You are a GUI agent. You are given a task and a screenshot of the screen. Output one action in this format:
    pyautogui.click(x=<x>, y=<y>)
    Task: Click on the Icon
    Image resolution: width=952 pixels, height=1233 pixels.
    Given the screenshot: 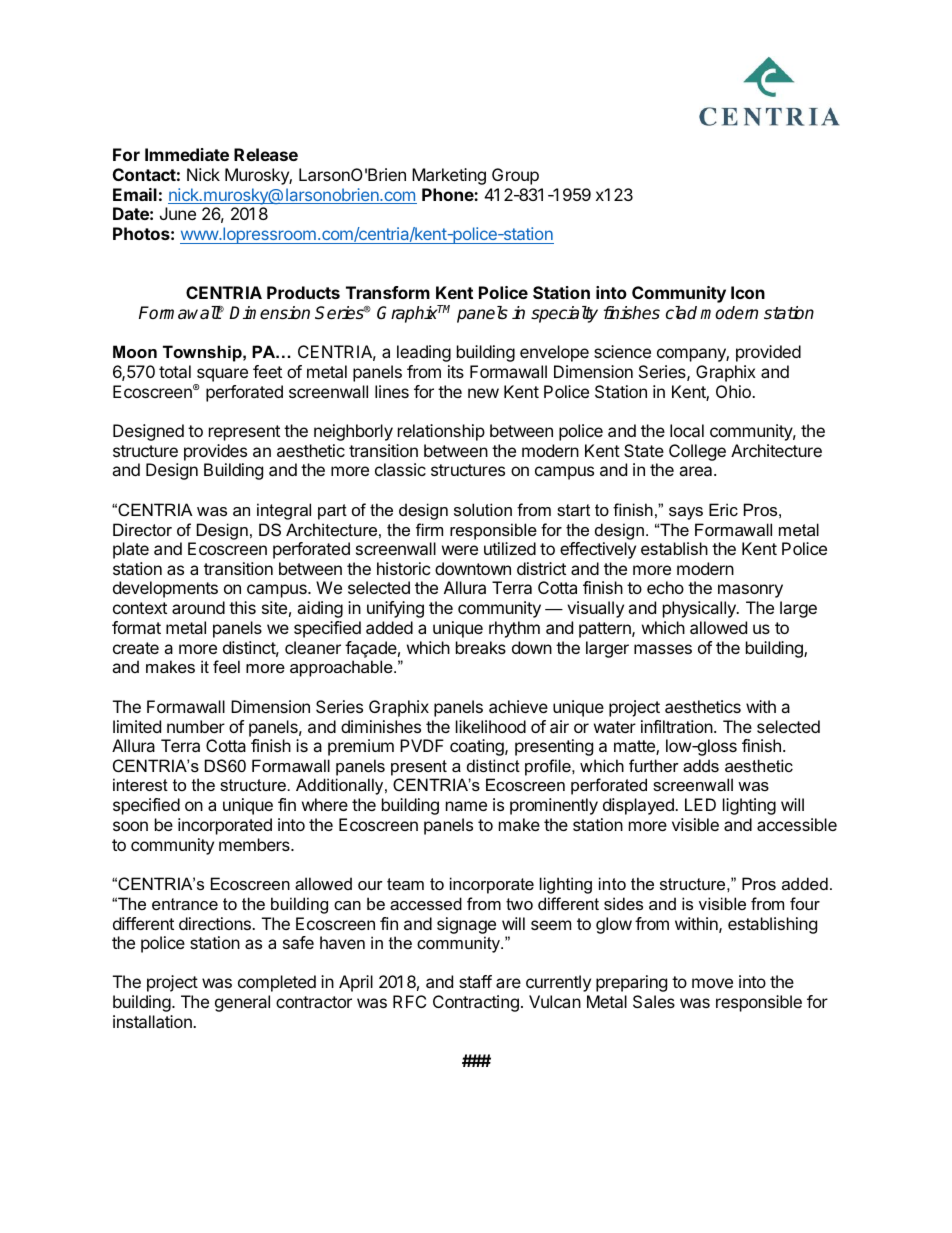 What is the action you would take?
    pyautogui.click(x=748, y=292)
